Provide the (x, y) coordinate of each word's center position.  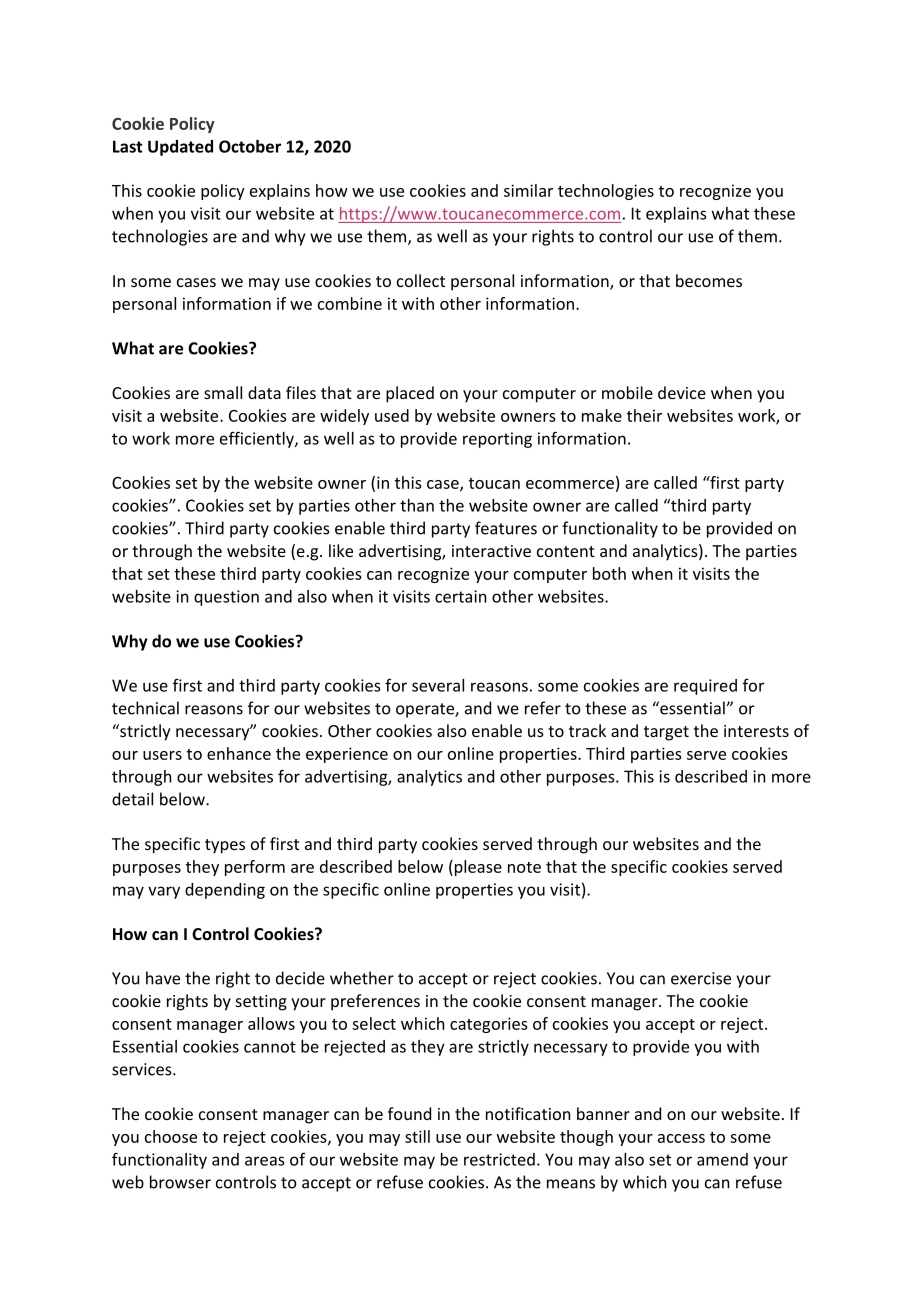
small (223, 392)
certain (461, 596)
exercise (701, 978)
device (682, 392)
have (163, 978)
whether (362, 978)
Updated (180, 148)
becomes (709, 280)
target (666, 733)
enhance (239, 753)
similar (528, 190)
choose (171, 1136)
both (609, 573)
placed (410, 394)
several (438, 685)
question (226, 598)
